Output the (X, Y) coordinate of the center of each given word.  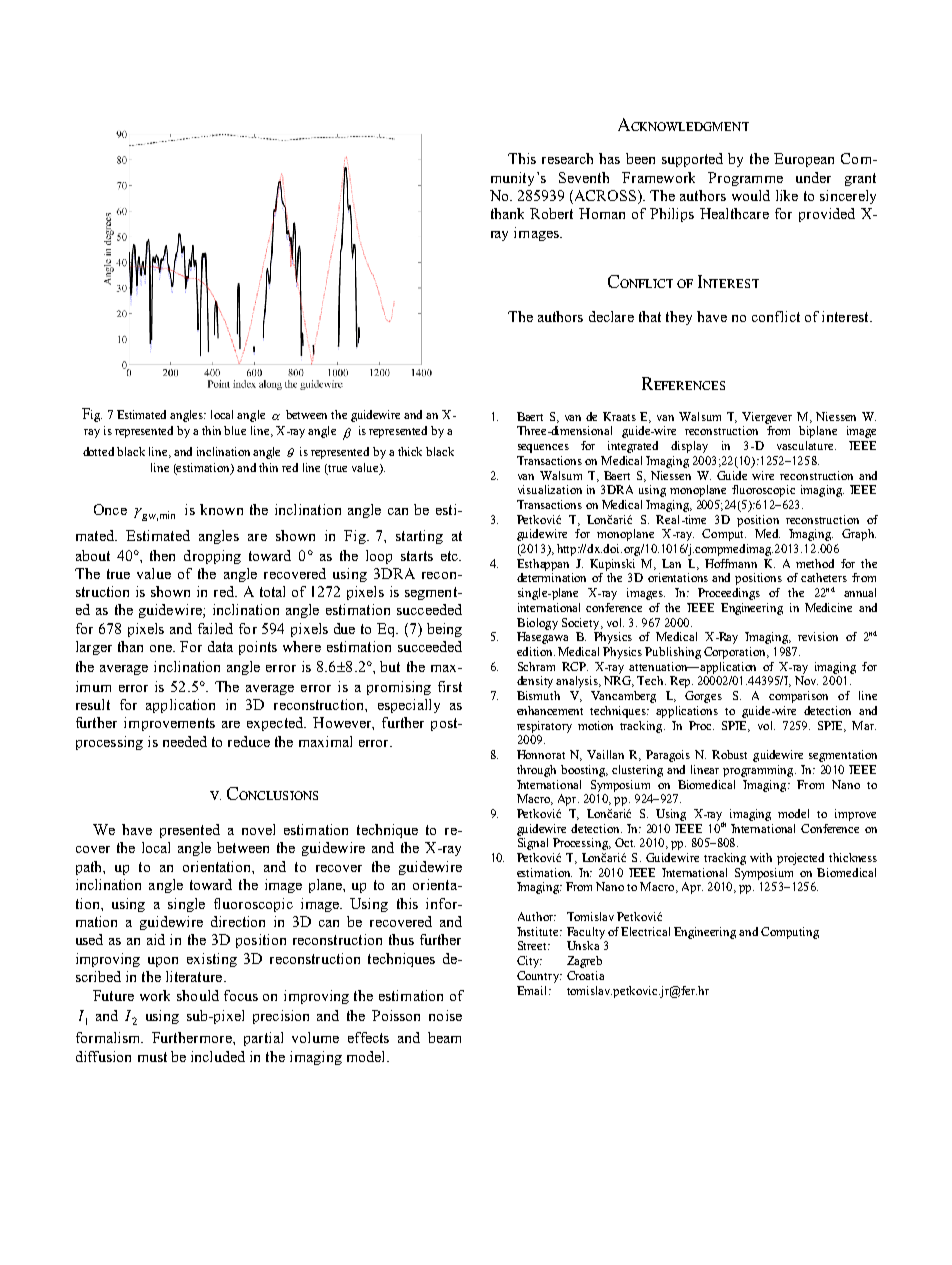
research (567, 158)
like (787, 195)
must (152, 1057)
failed (215, 628)
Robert (551, 213)
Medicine (828, 607)
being (444, 630)
